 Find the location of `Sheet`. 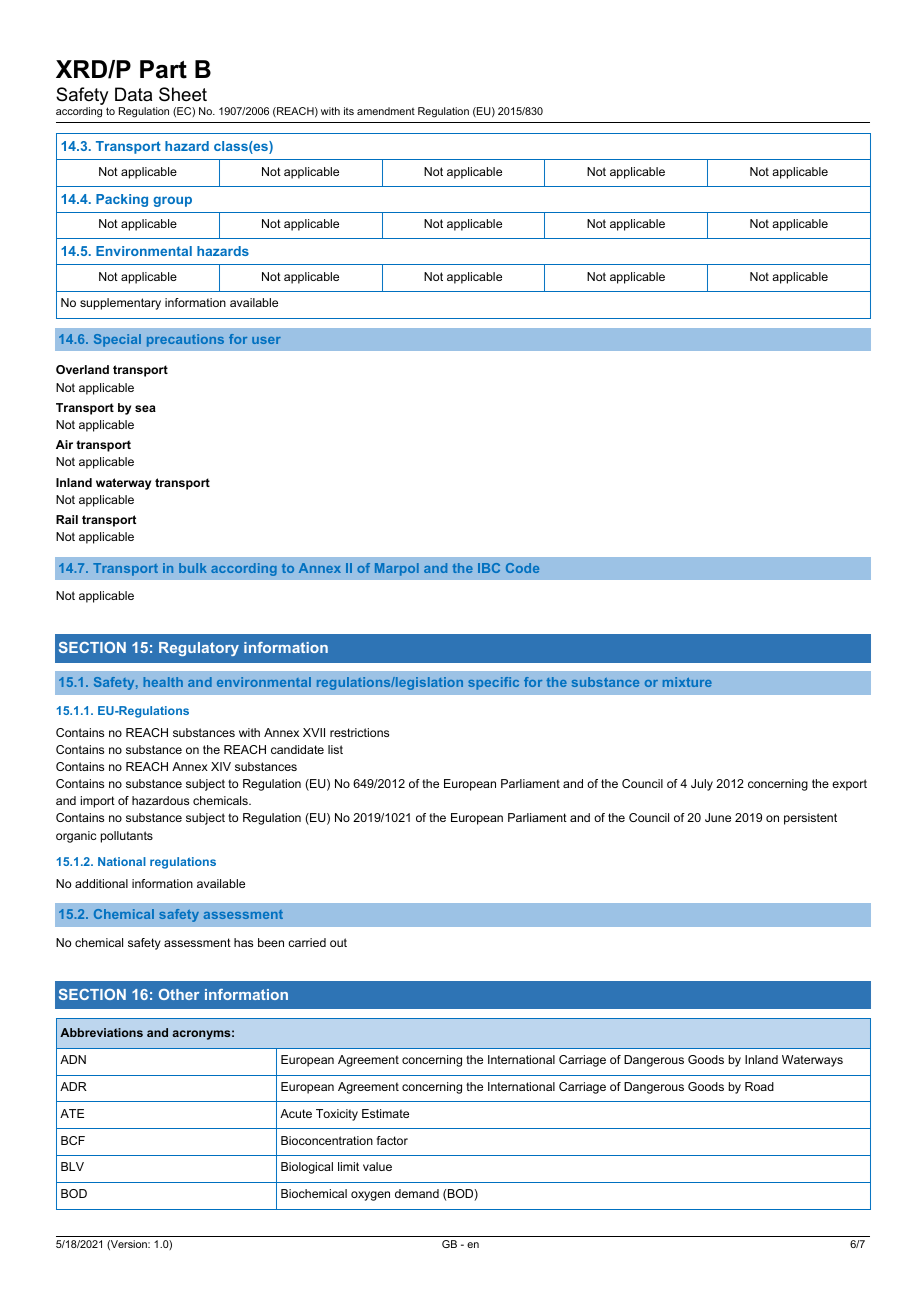

Sheet is located at coordinates (183, 94).
